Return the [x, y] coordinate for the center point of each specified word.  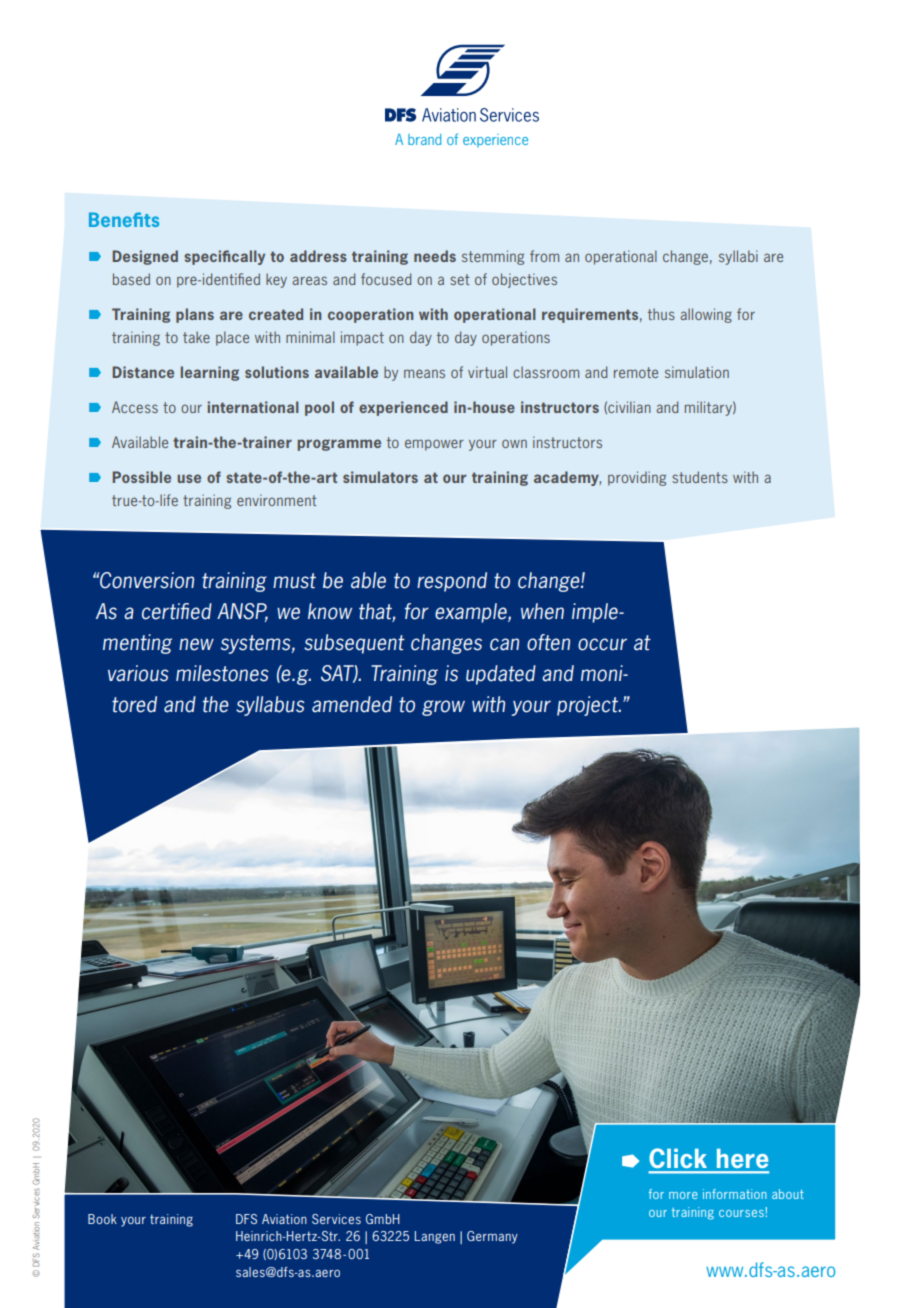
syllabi [738, 257]
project [588, 706]
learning [210, 373]
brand [424, 139]
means [424, 373]
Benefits [124, 219]
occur [602, 644]
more [683, 1195]
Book [102, 1219]
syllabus [270, 706]
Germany [492, 1237]
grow [443, 708]
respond [452, 582]
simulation [697, 372]
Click [678, 1158]
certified [177, 611]
